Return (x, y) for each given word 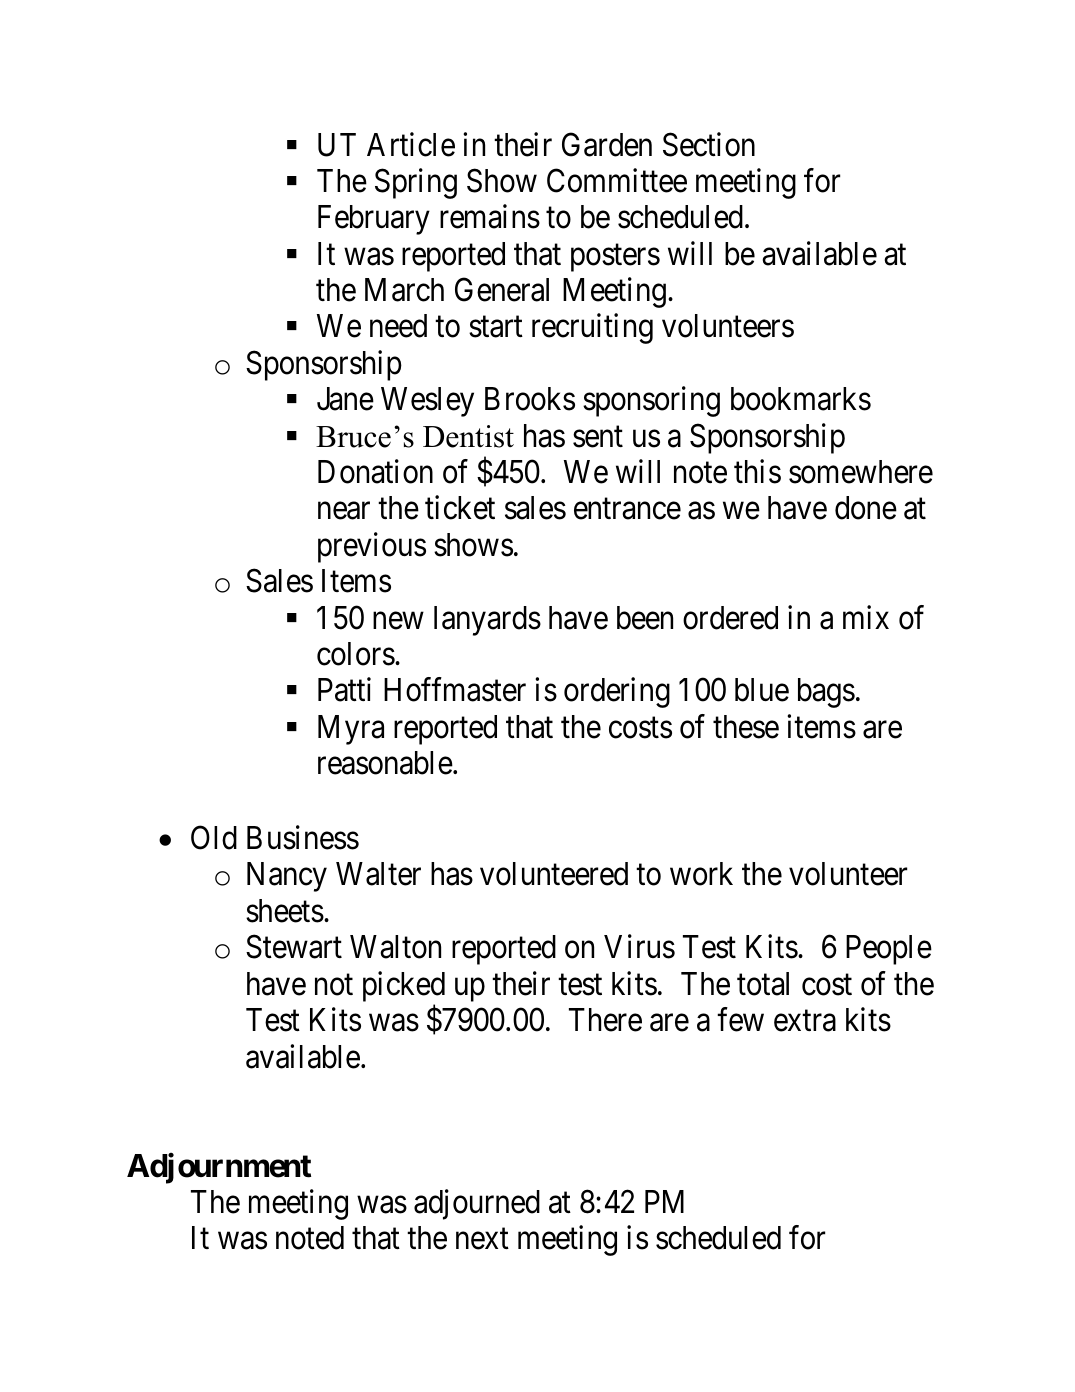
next (482, 1239)
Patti (344, 690)
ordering (617, 693)
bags (826, 693)
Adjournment (219, 1168)
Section (709, 144)
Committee (617, 180)
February (374, 220)
